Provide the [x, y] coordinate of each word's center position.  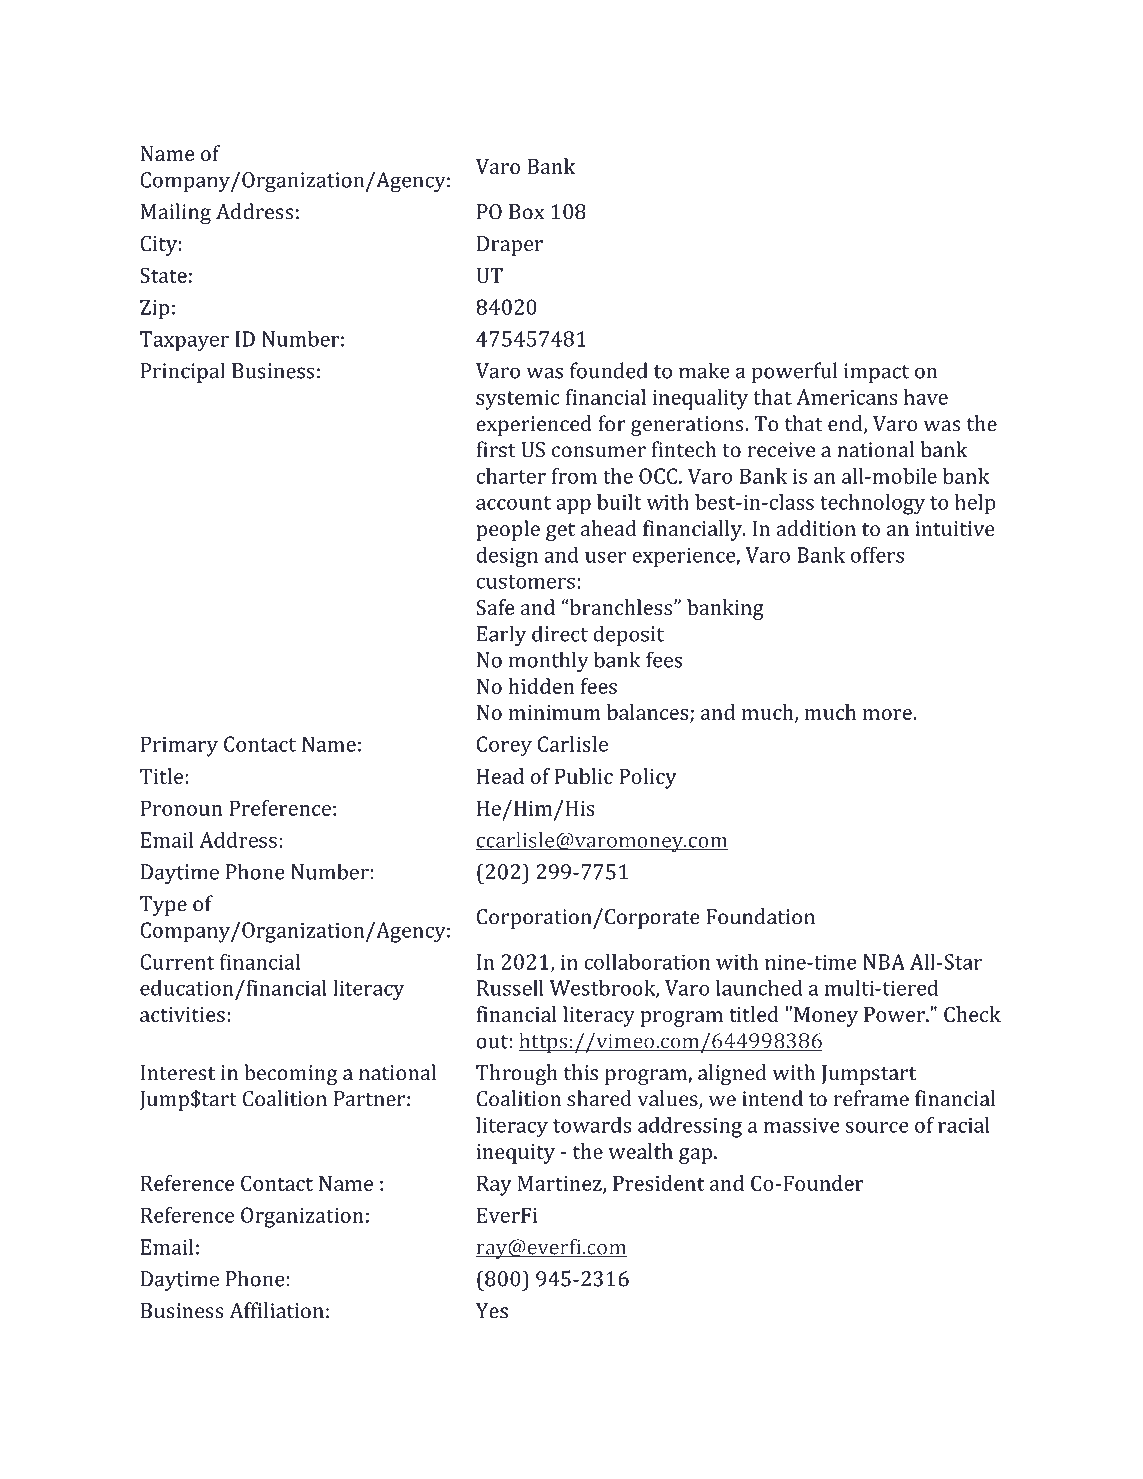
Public [584, 776]
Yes [492, 1311]
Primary [179, 746]
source [877, 1127]
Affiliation [276, 1310]
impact [876, 373]
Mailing [176, 213]
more [888, 714]
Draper [510, 246]
